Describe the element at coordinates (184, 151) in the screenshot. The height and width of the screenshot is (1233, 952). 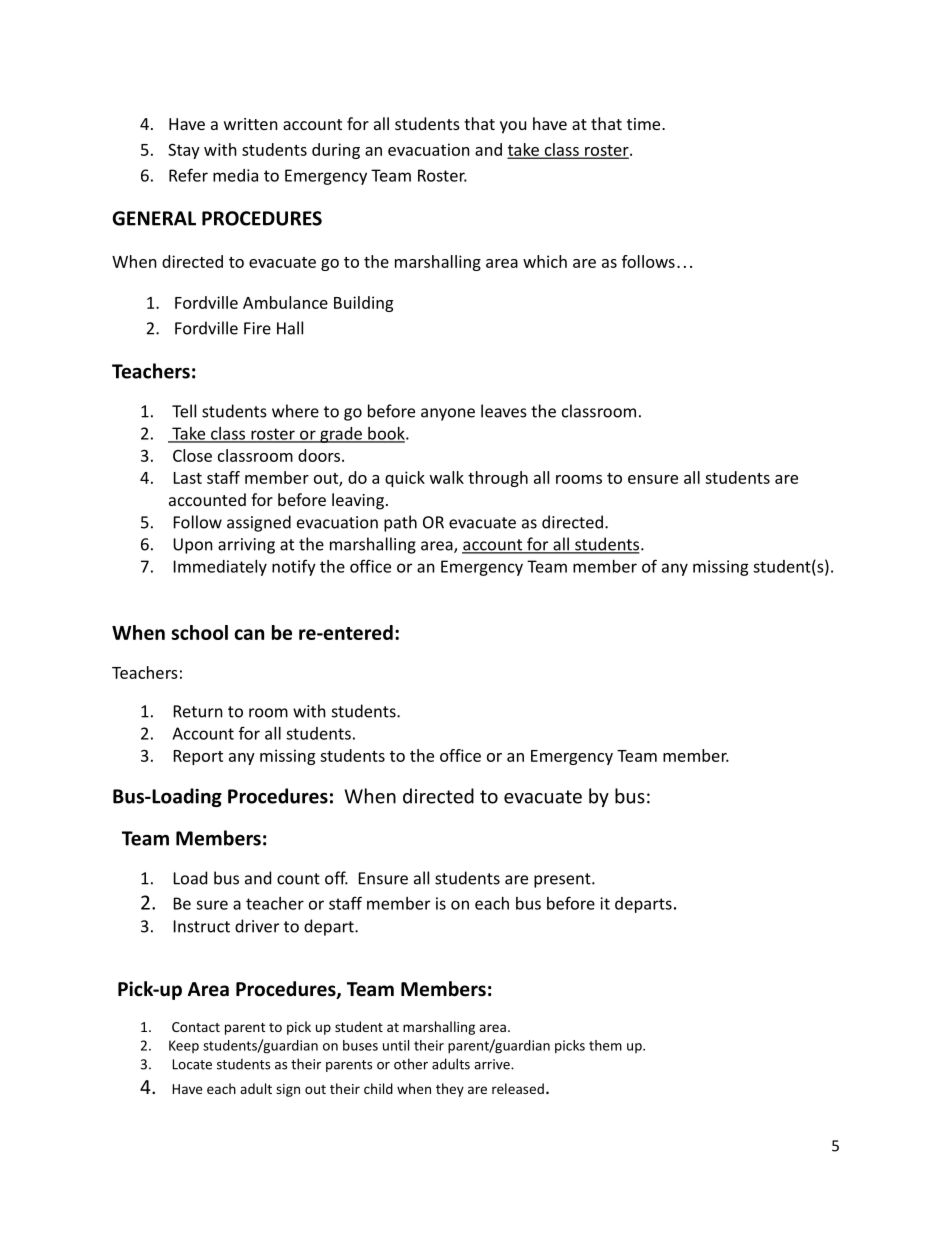
I see `Stay` at that location.
